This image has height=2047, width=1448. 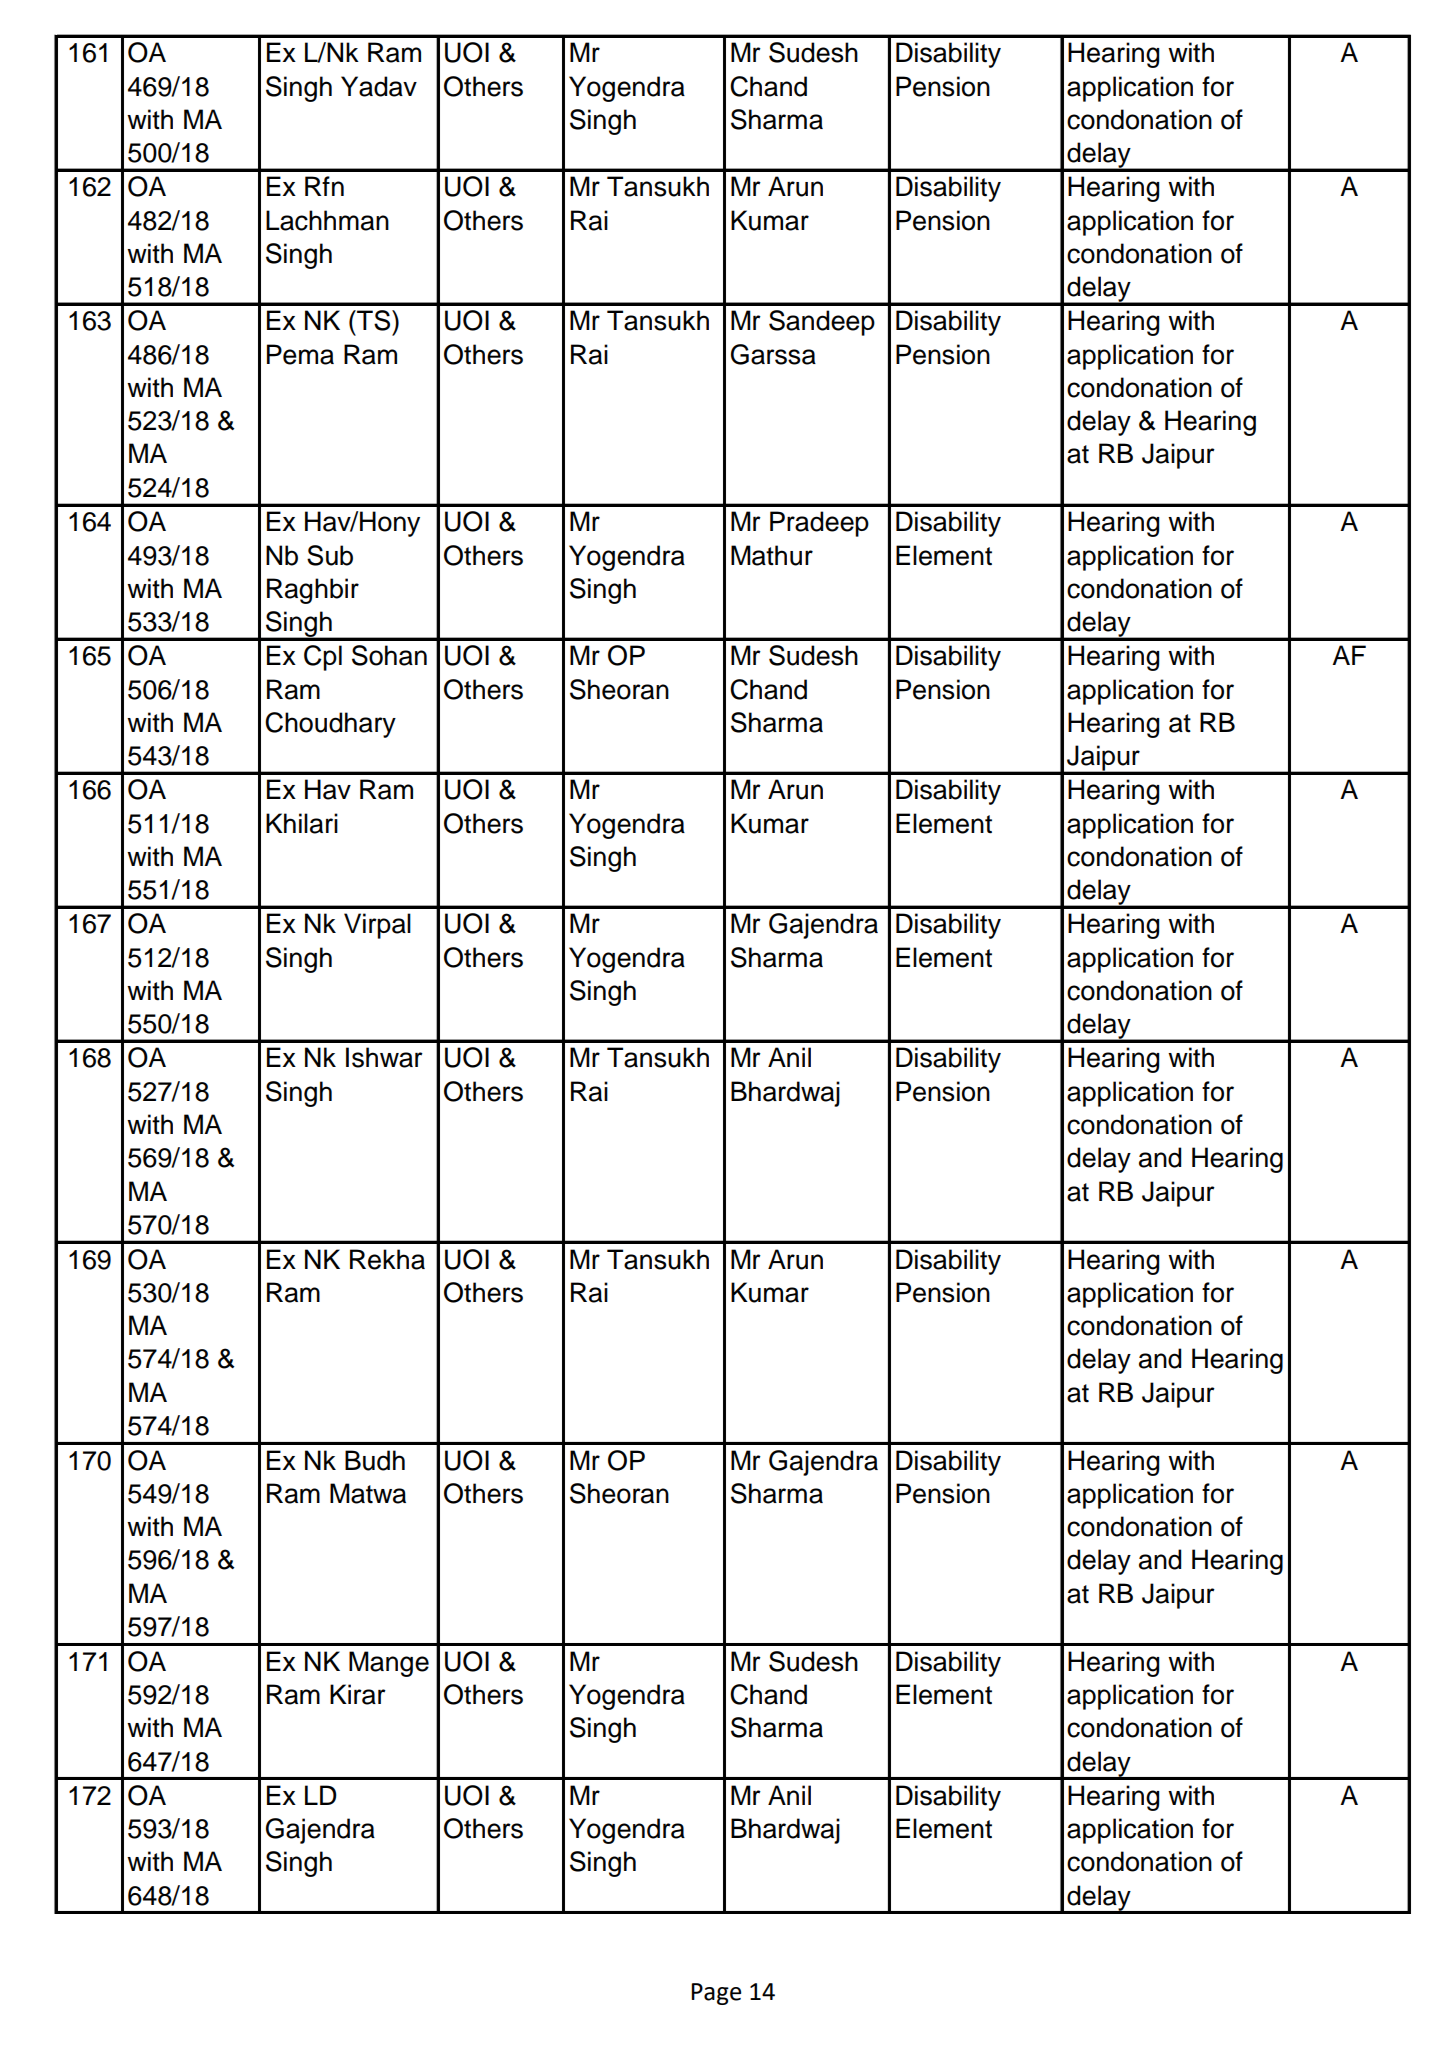 What do you see at coordinates (772, 555) in the image?
I see `Mathur` at bounding box center [772, 555].
